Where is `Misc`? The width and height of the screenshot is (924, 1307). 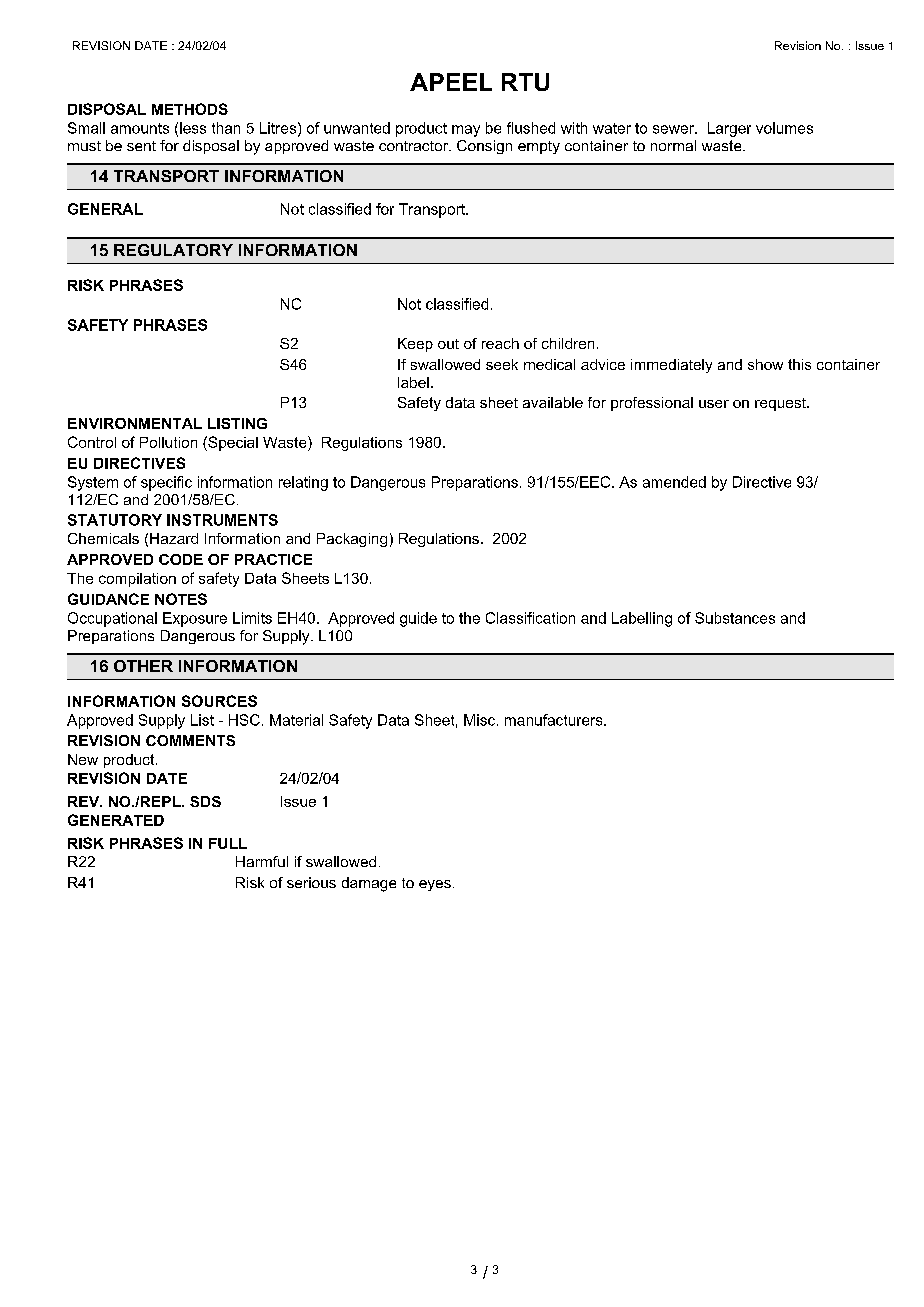 Misc is located at coordinates (479, 720).
